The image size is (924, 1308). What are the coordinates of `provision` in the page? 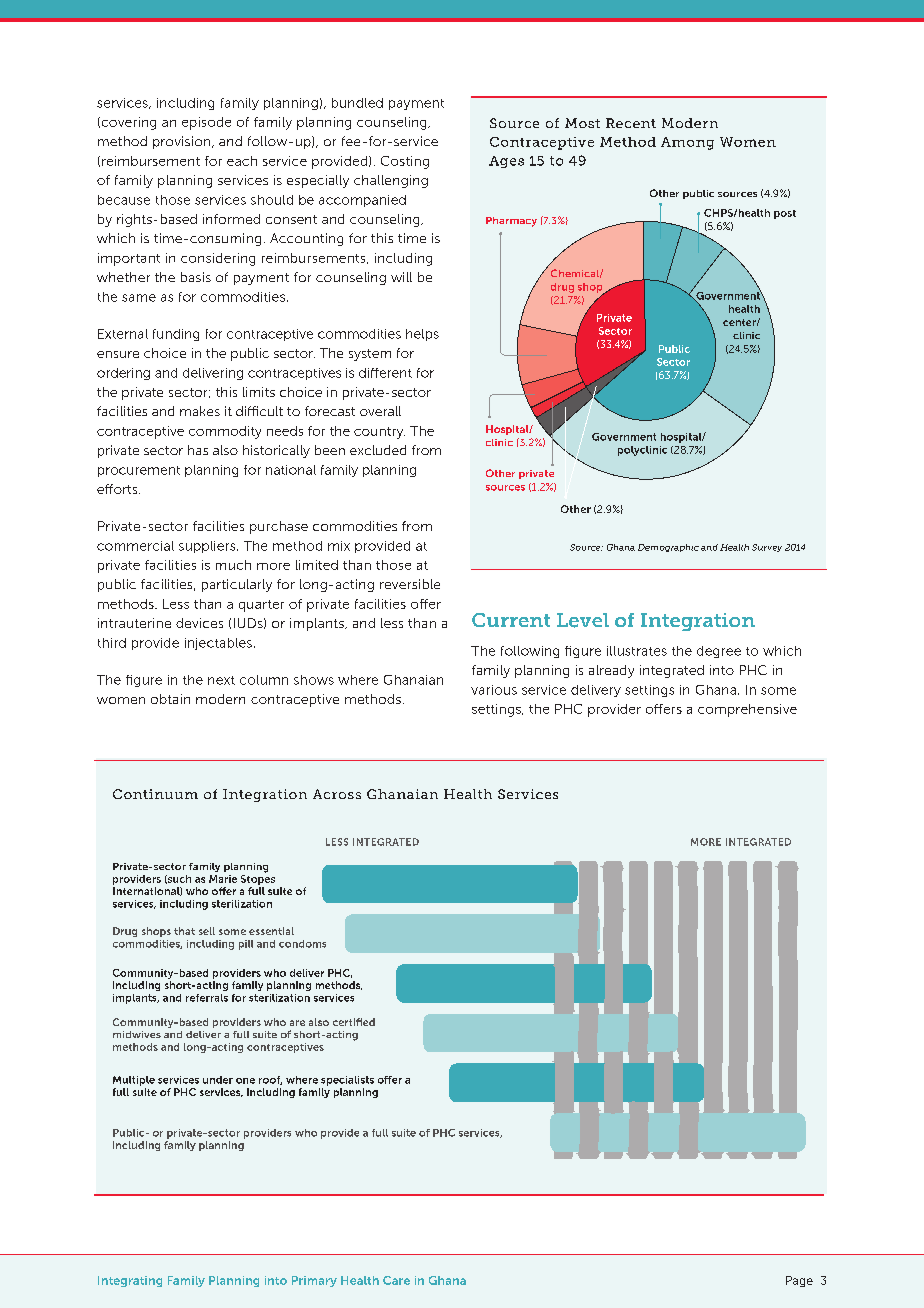 It's located at (183, 142).
